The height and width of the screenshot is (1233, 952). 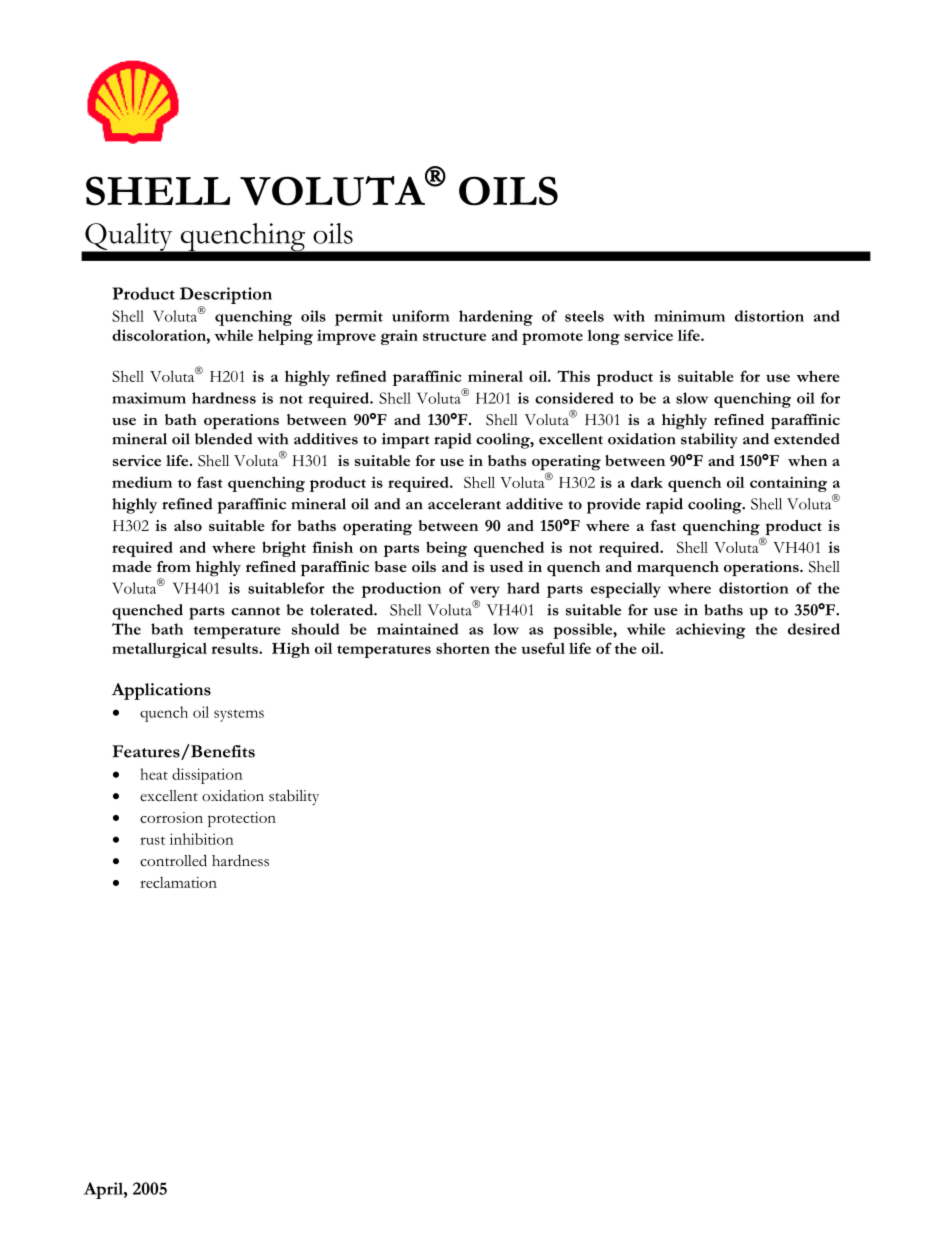 What do you see at coordinates (689, 316) in the screenshot?
I see `minimum` at bounding box center [689, 316].
